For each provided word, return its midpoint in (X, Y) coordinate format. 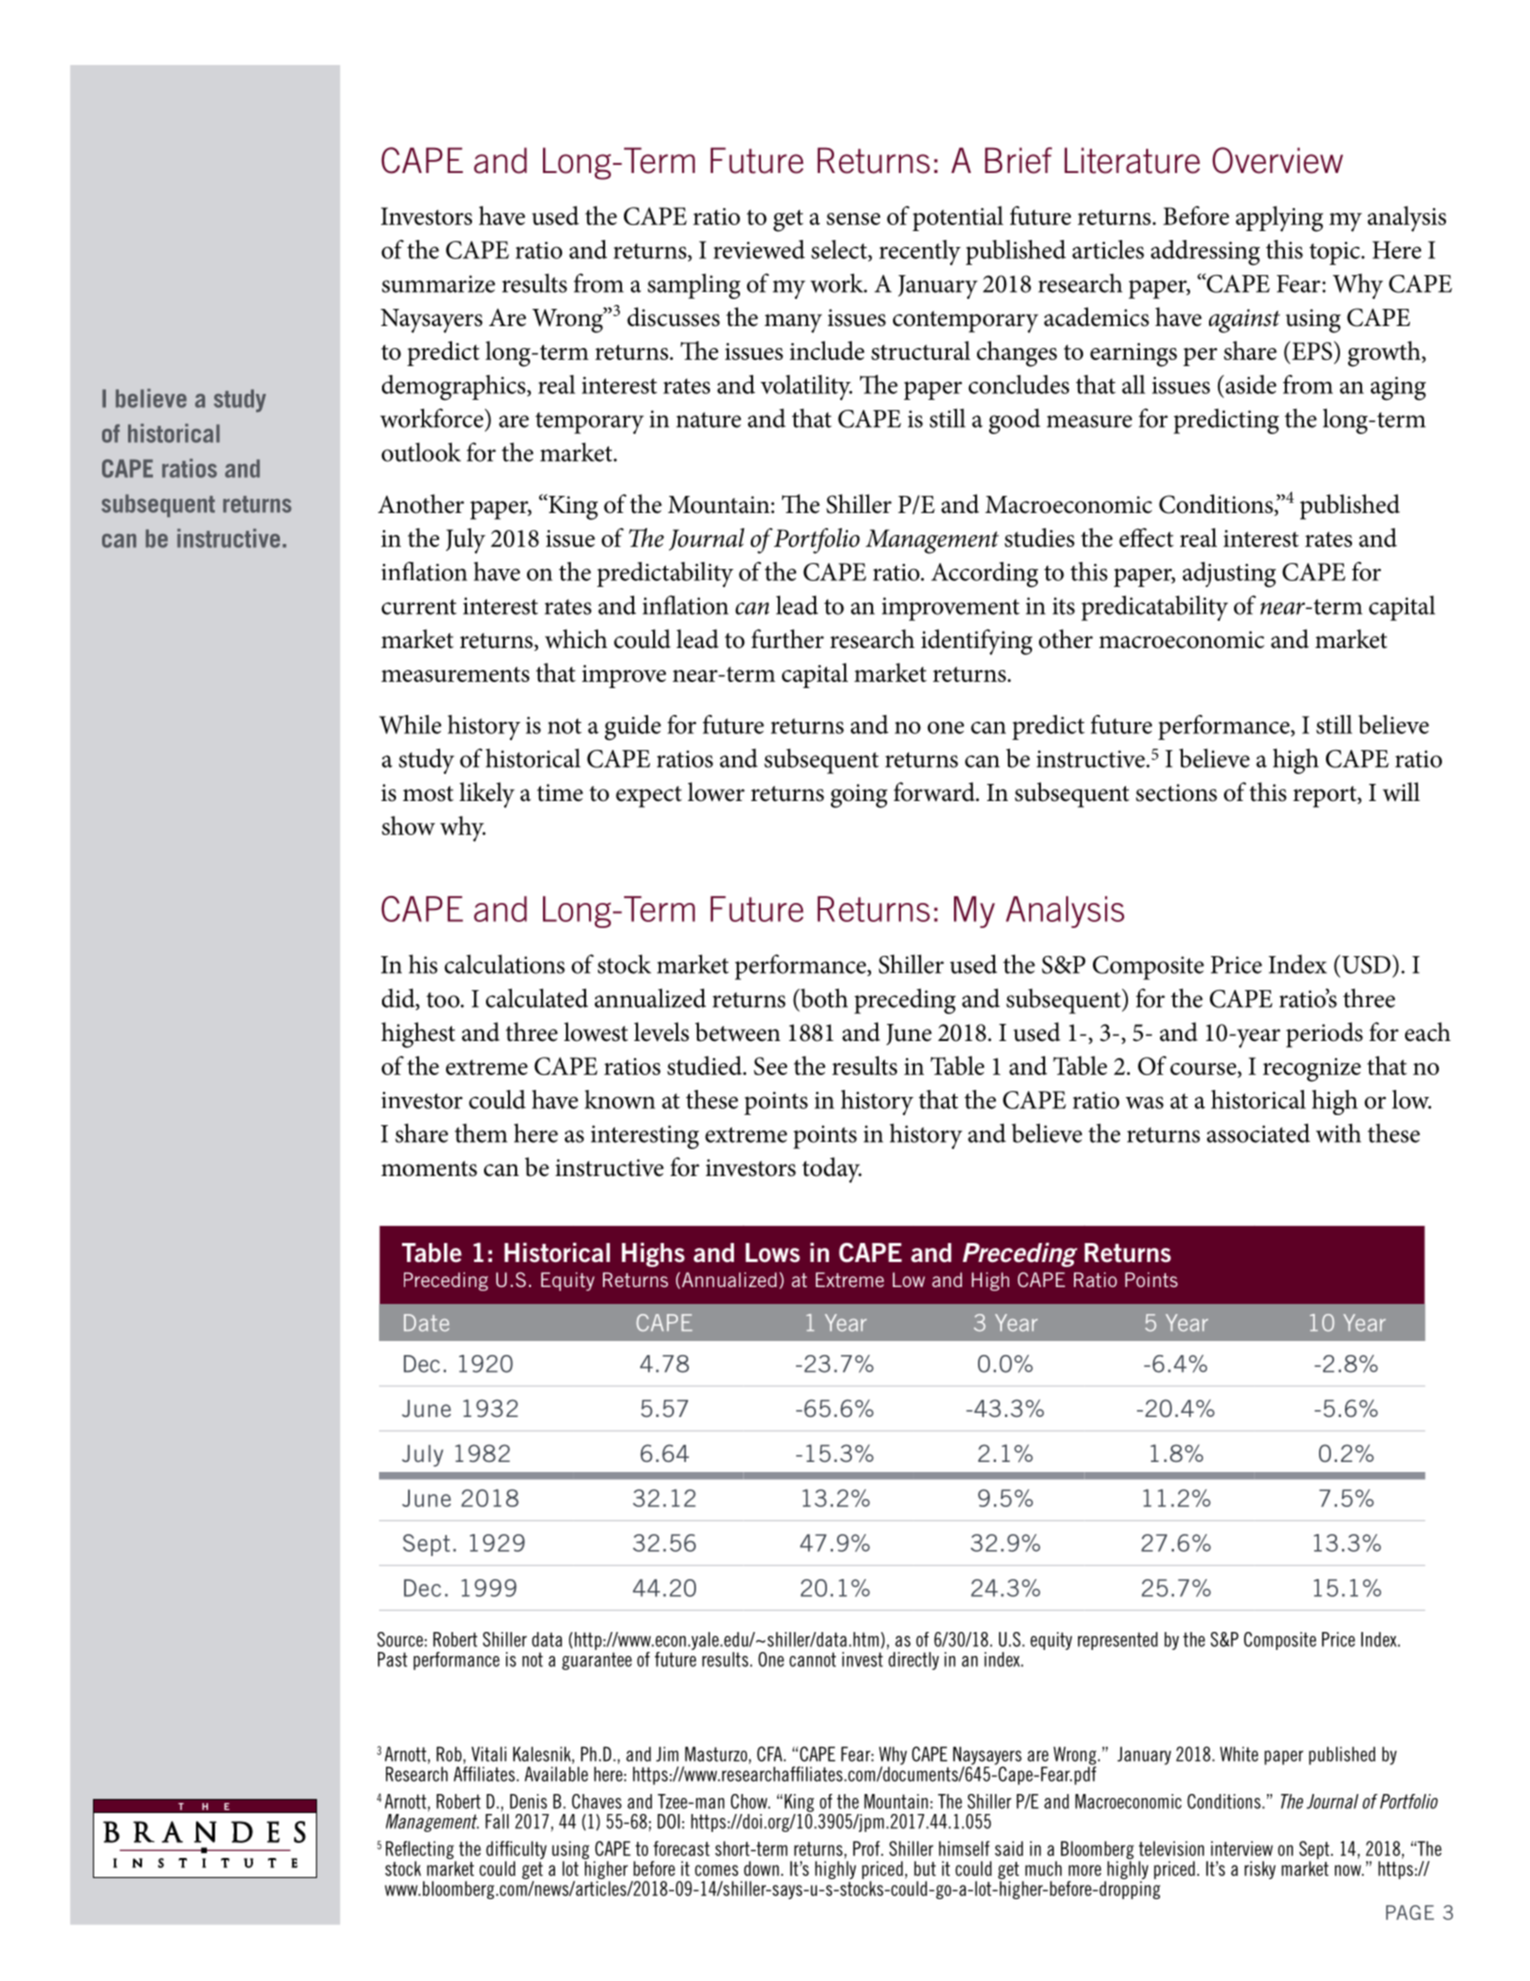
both (823, 999)
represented (1118, 1641)
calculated (537, 998)
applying (1279, 219)
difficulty (516, 1851)
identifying (977, 642)
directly (913, 1661)
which (576, 639)
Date (426, 1323)
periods (1324, 1035)
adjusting (1229, 574)
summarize (438, 284)
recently (920, 252)
